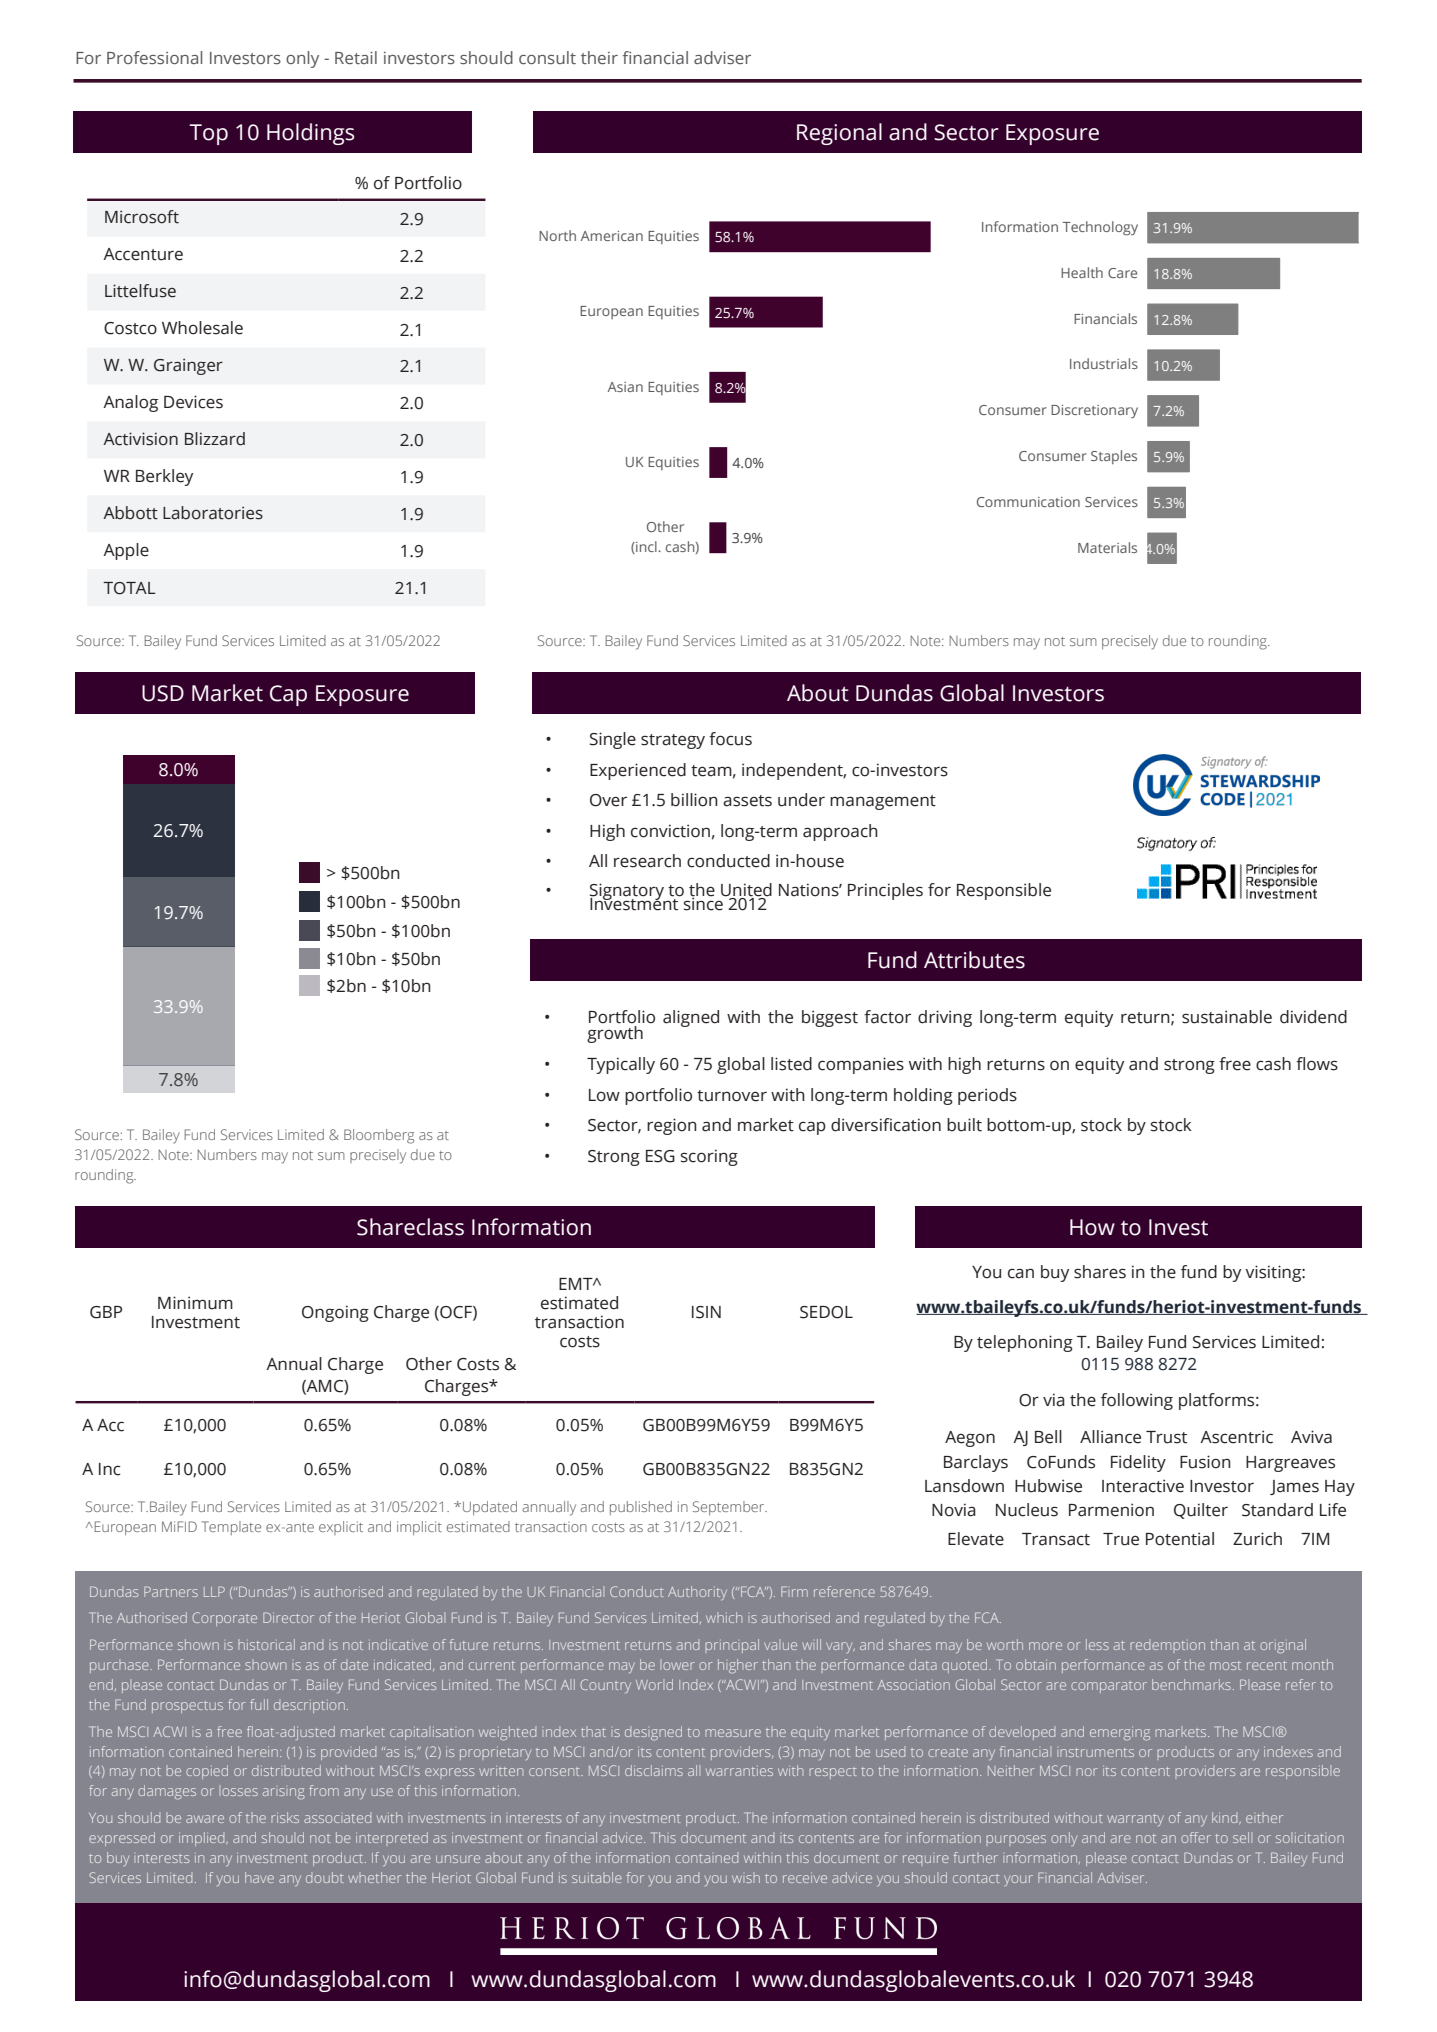  What do you see at coordinates (163, 693) in the page?
I see `USD` at bounding box center [163, 693].
